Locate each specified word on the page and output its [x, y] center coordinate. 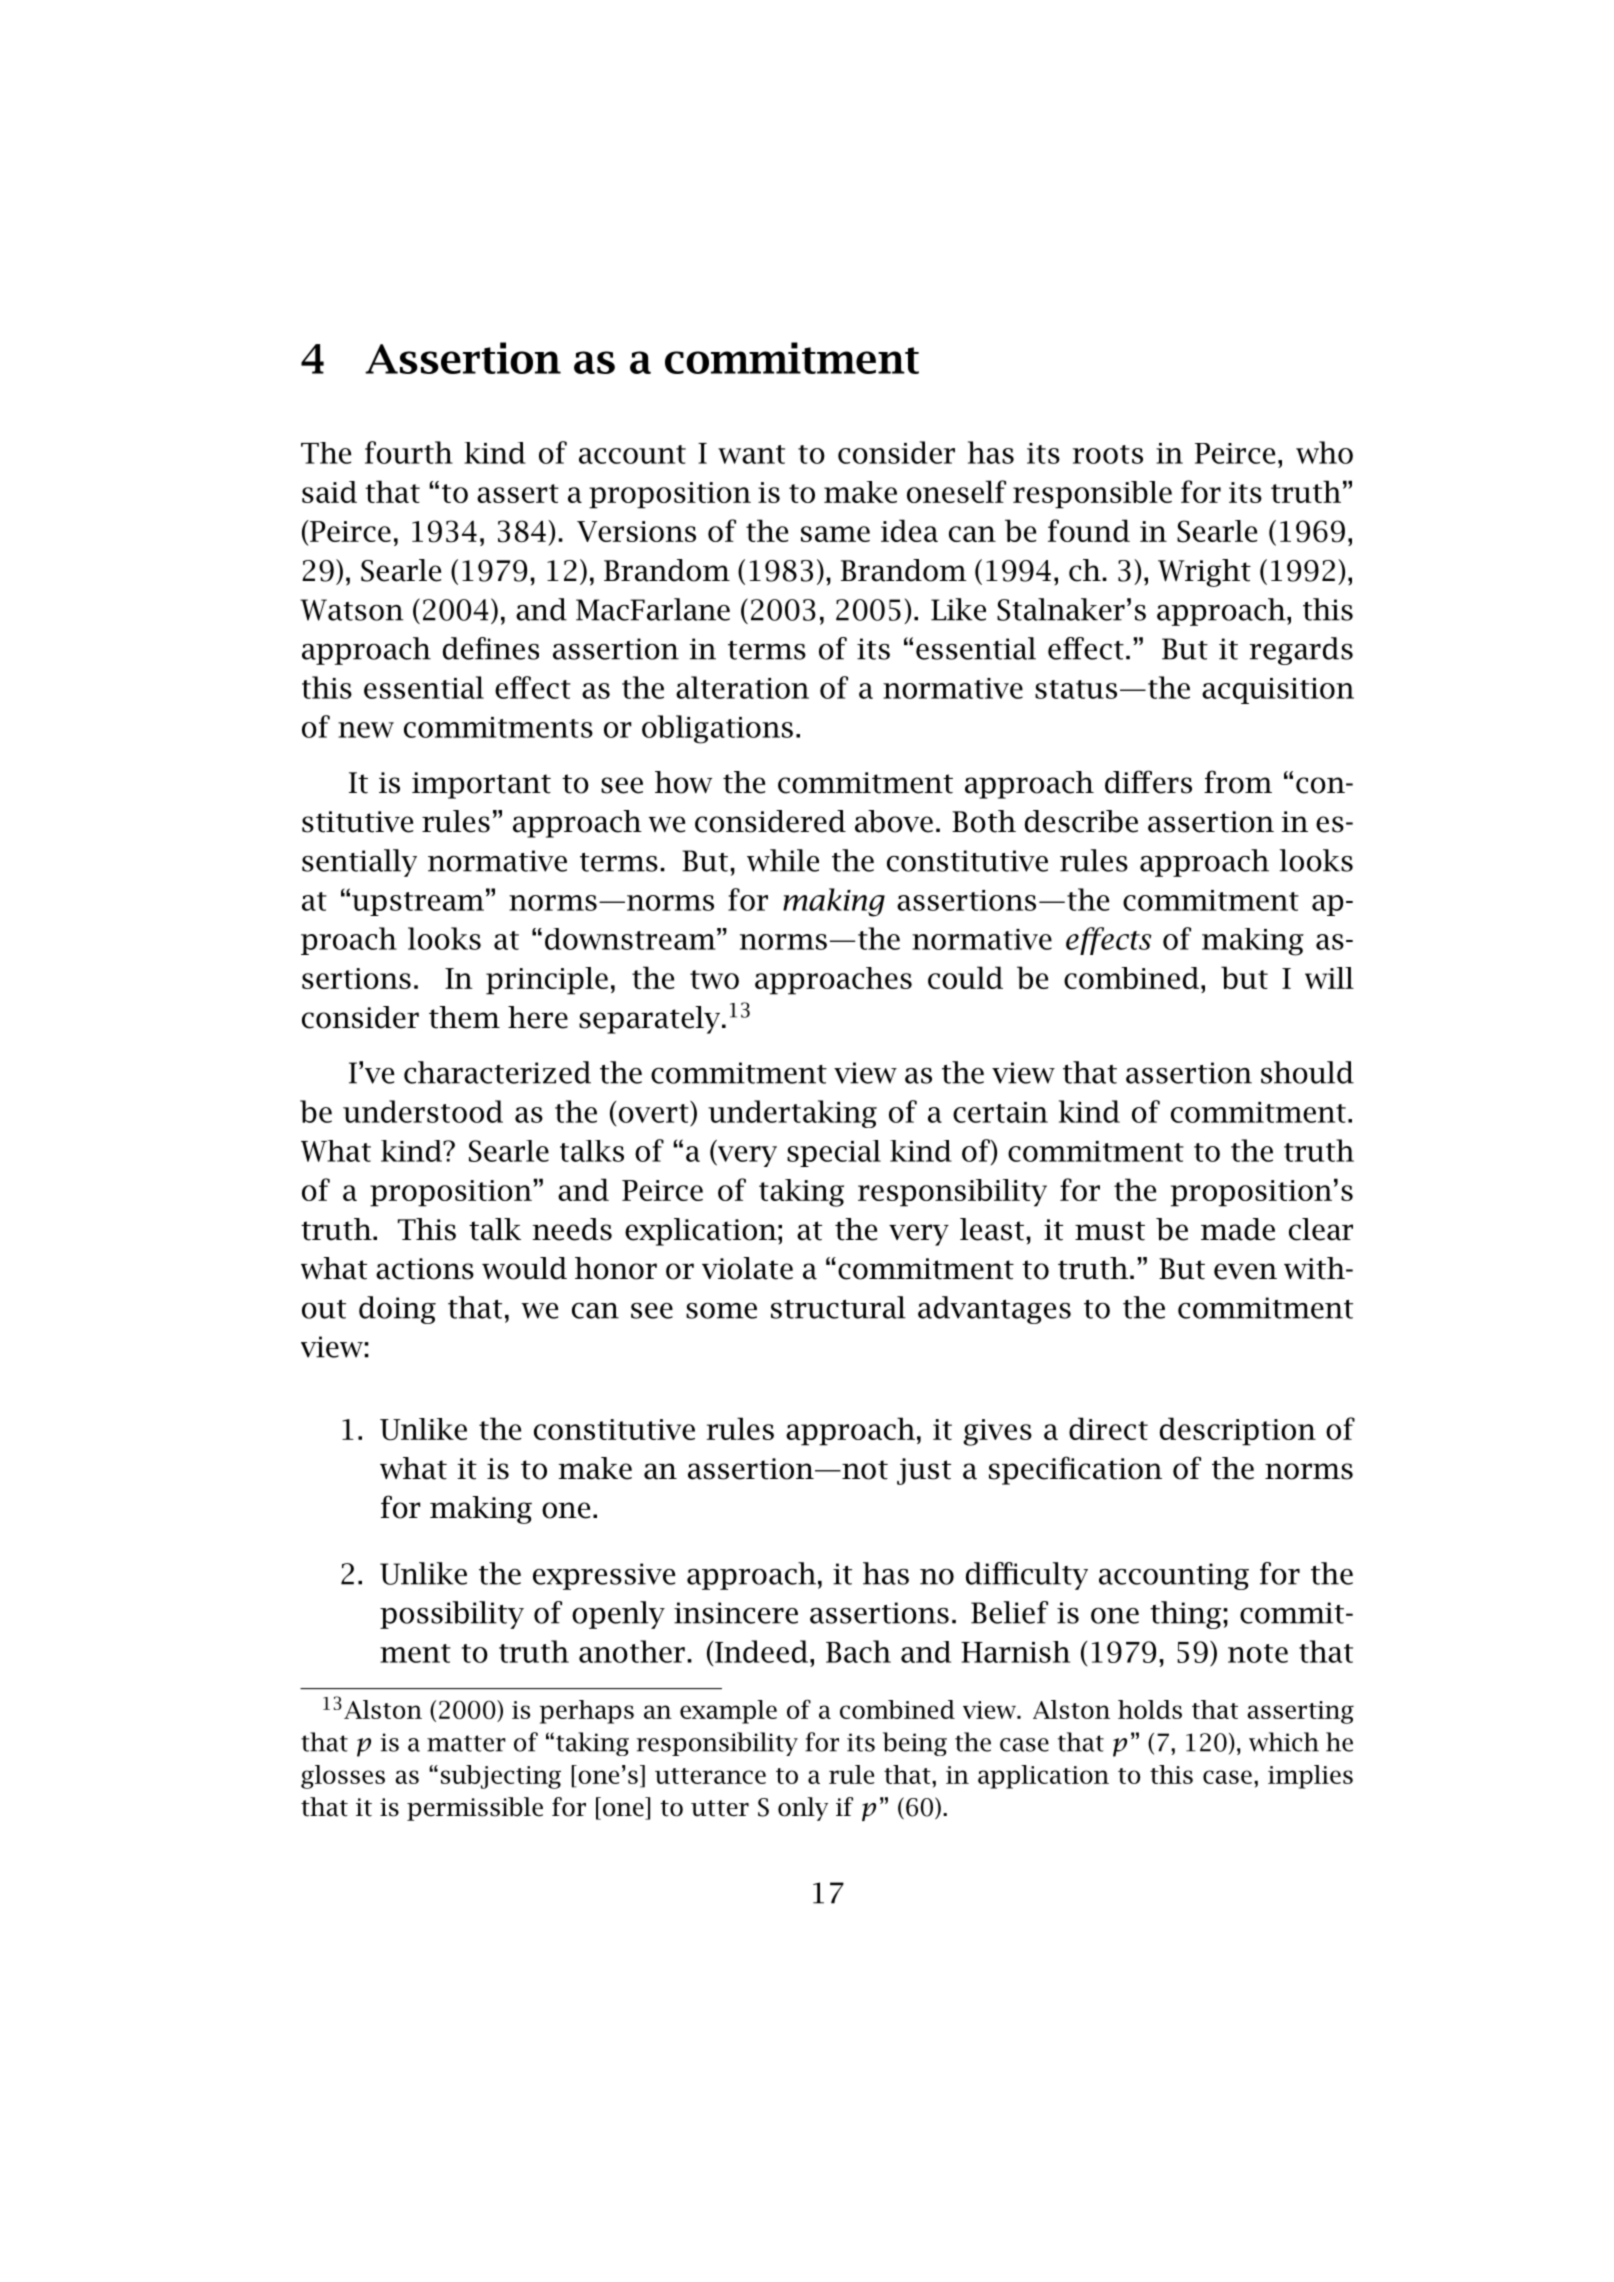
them [464, 1017]
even [1245, 1271]
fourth [409, 452]
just [924, 1471]
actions [425, 1269]
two [714, 979]
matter [466, 1743]
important [481, 785]
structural [838, 1307]
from [1238, 782]
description [1238, 1431]
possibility [452, 1615]
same [835, 534]
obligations [717, 729]
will [1329, 978]
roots [1108, 454]
